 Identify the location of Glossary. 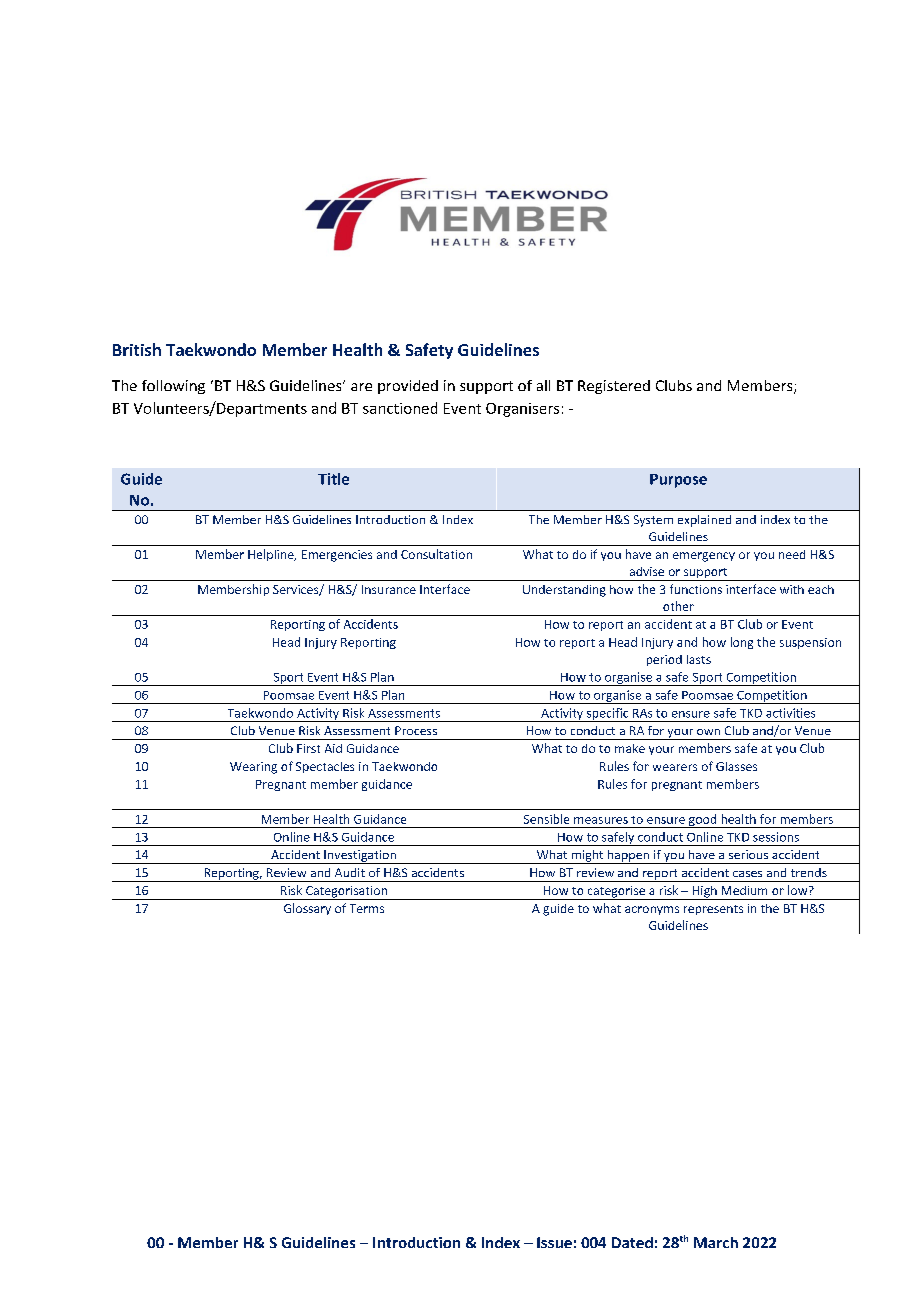
(307, 909).
